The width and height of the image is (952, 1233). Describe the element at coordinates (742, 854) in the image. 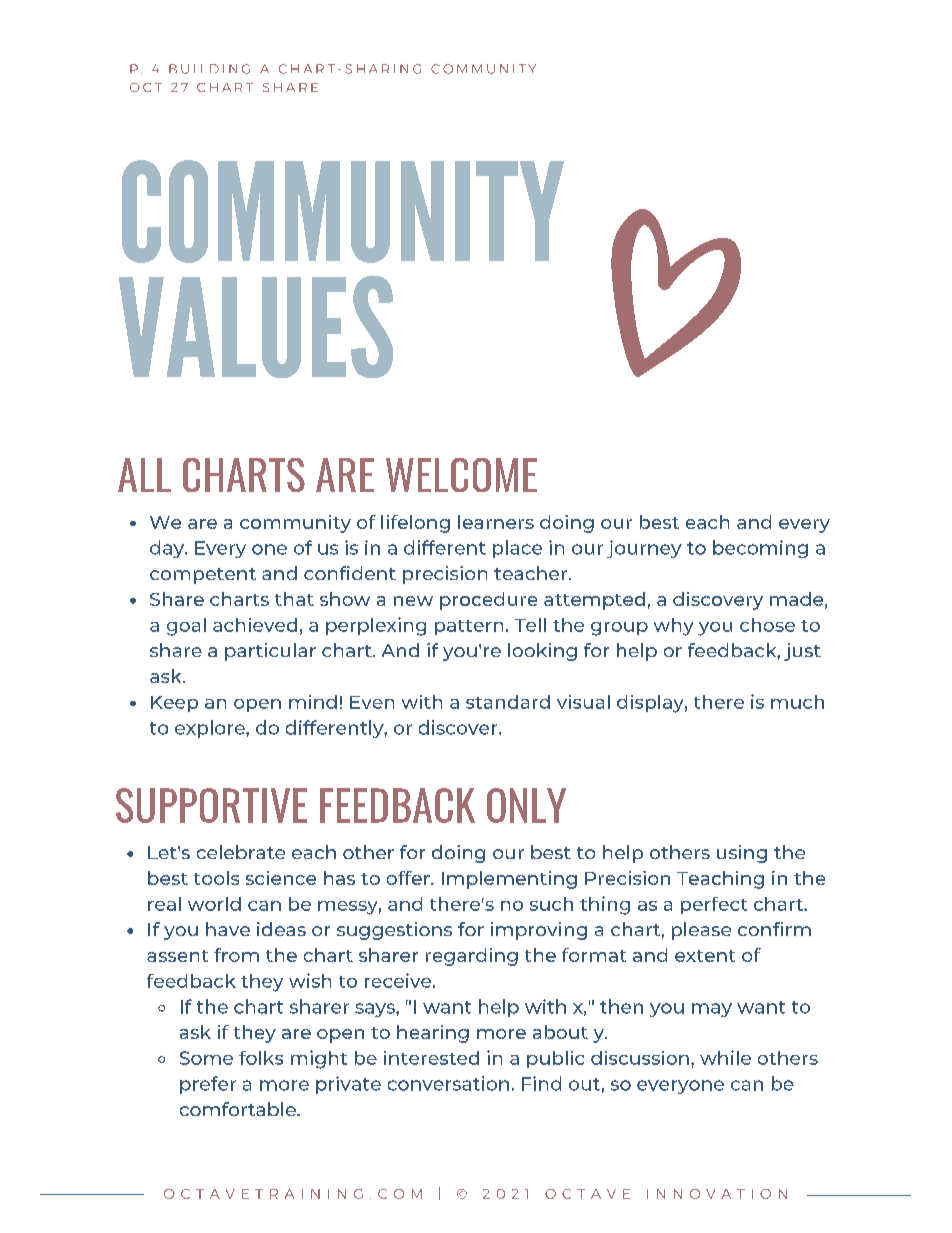

I see `using` at that location.
